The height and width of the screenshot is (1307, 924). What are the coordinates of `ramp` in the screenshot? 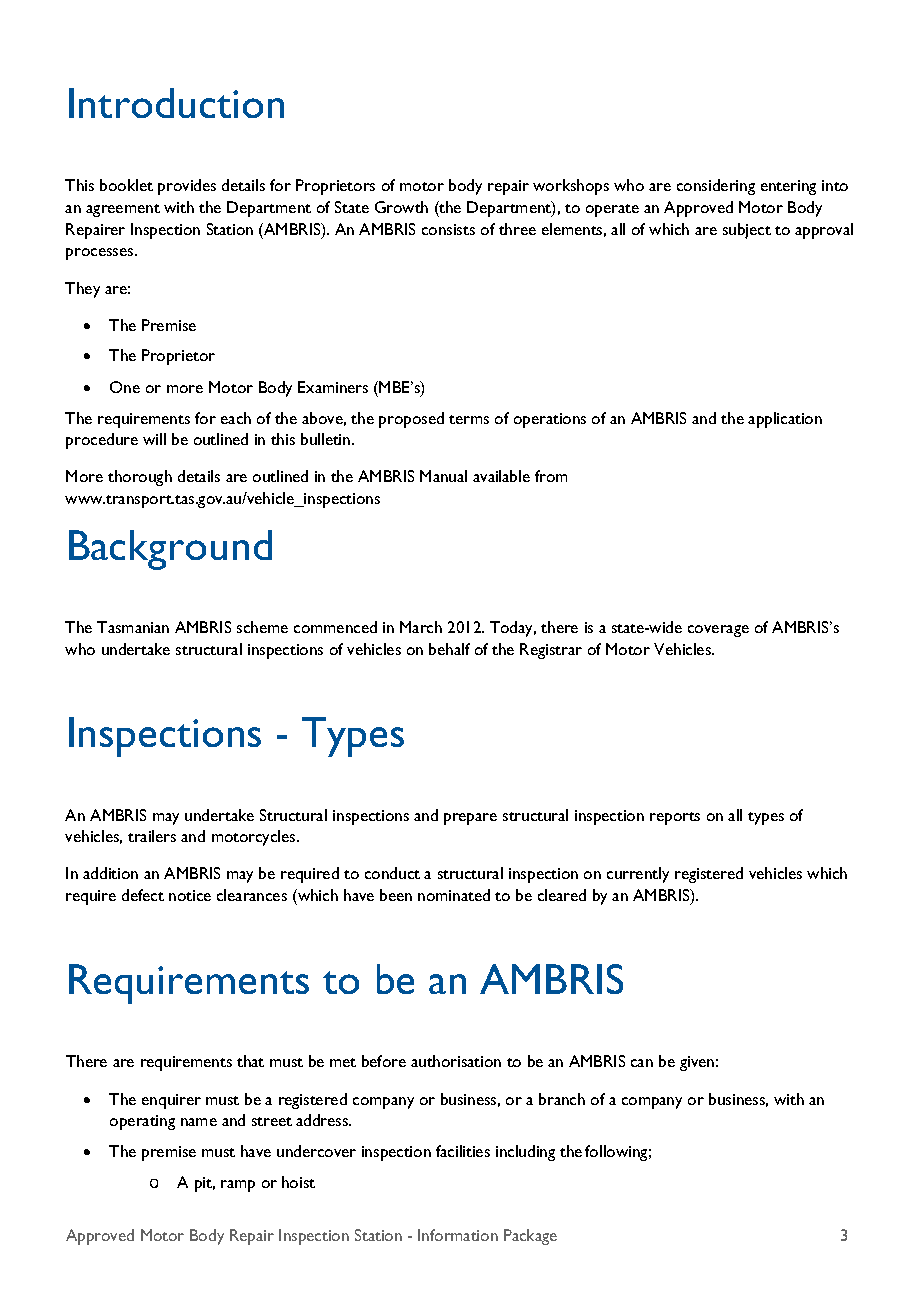 It's located at (238, 1186).
